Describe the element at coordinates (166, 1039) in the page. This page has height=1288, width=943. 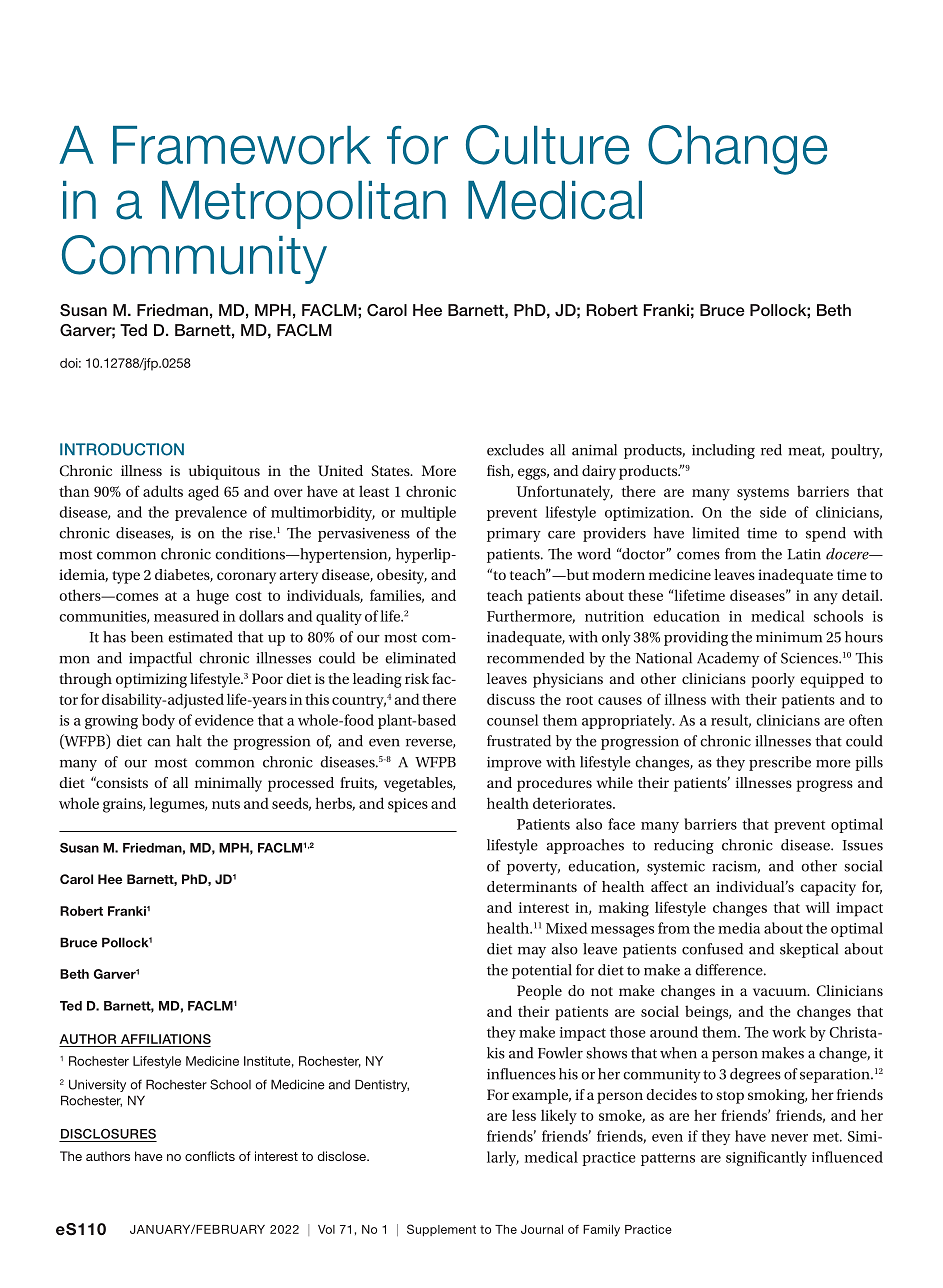
I see `AFFILIATIONS` at that location.
